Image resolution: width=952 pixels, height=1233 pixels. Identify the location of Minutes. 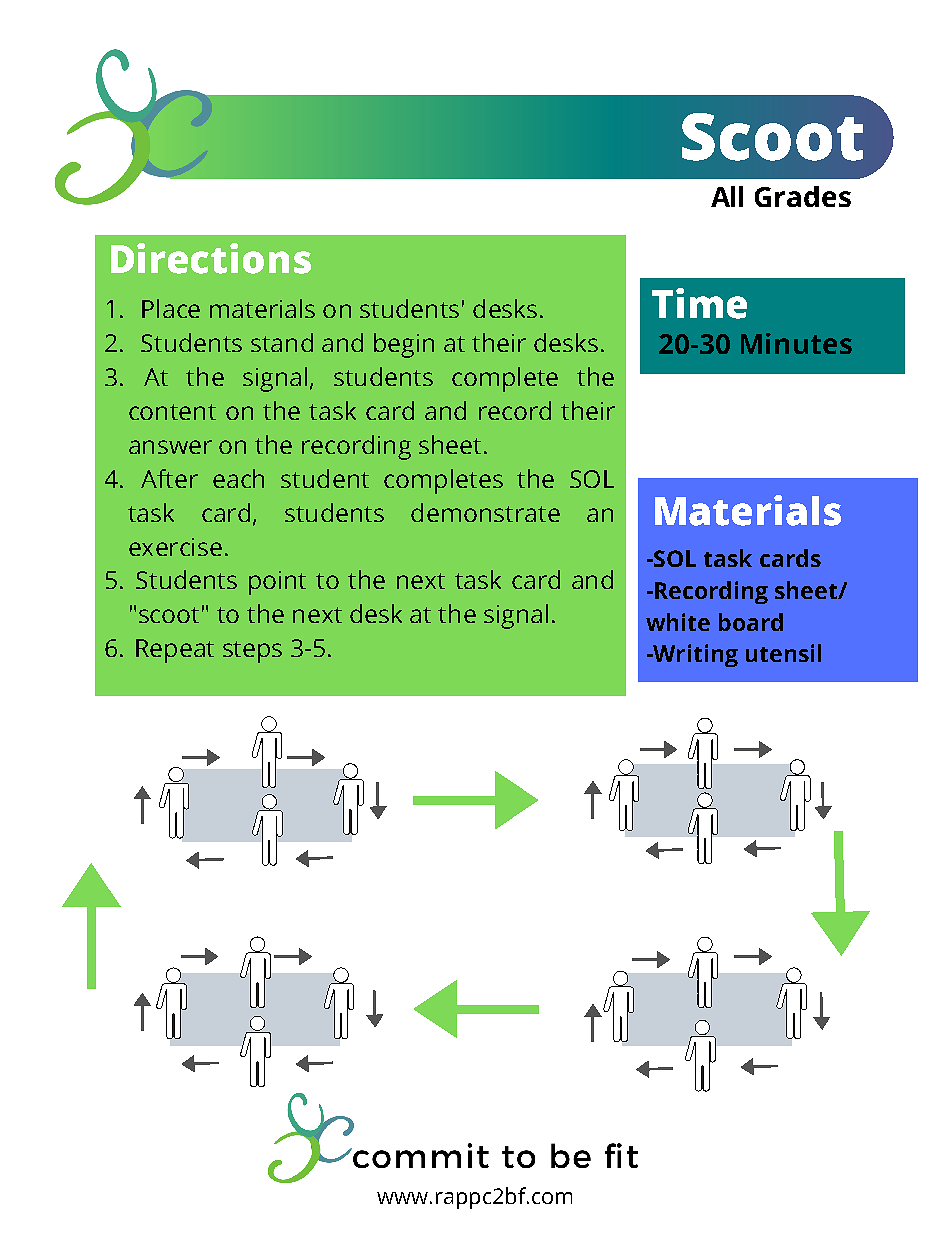
(796, 343).
